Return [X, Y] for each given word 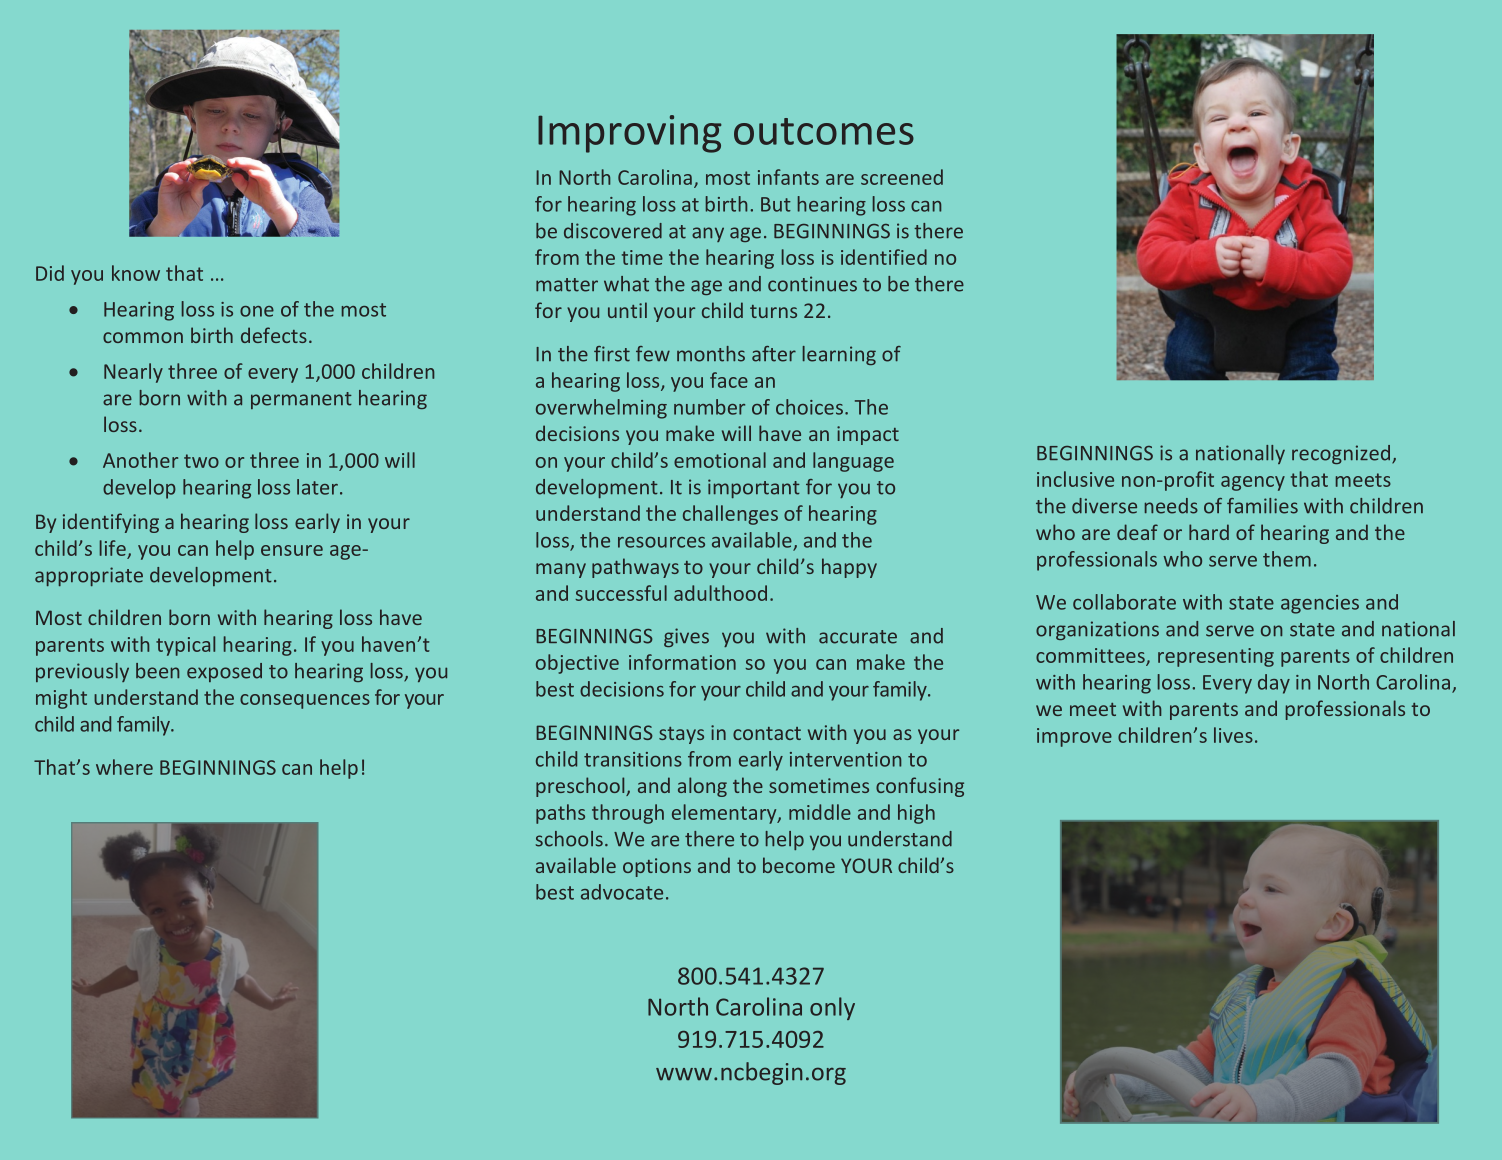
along [702, 787]
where [124, 767]
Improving [630, 134]
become [799, 865]
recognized [1342, 454]
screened [902, 177]
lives [1233, 735]
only [832, 1008]
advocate [622, 892]
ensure [292, 550]
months [711, 354]
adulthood [720, 593]
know [136, 273]
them [1287, 559]
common [143, 337]
